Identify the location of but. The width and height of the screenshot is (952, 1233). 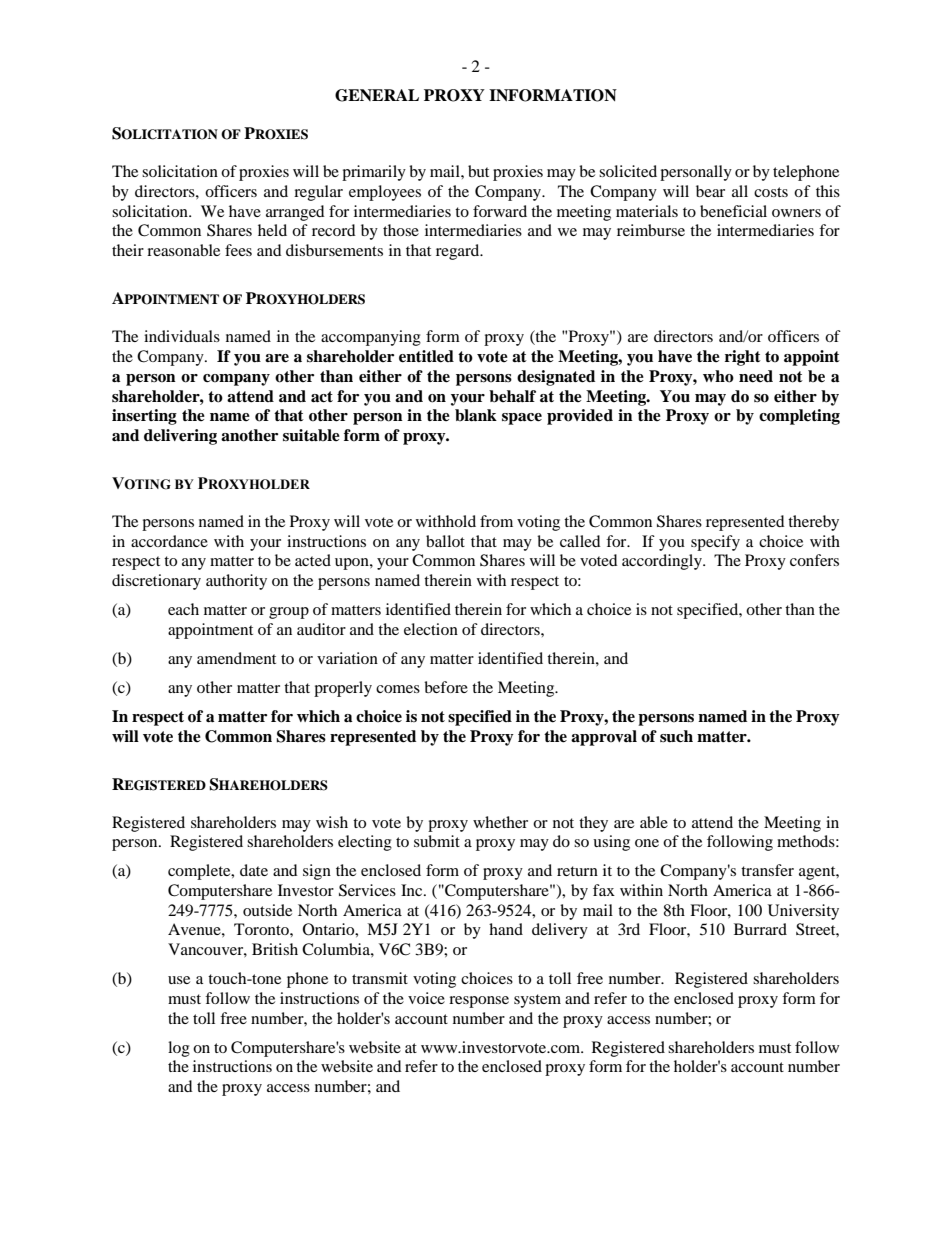
(478, 171).
